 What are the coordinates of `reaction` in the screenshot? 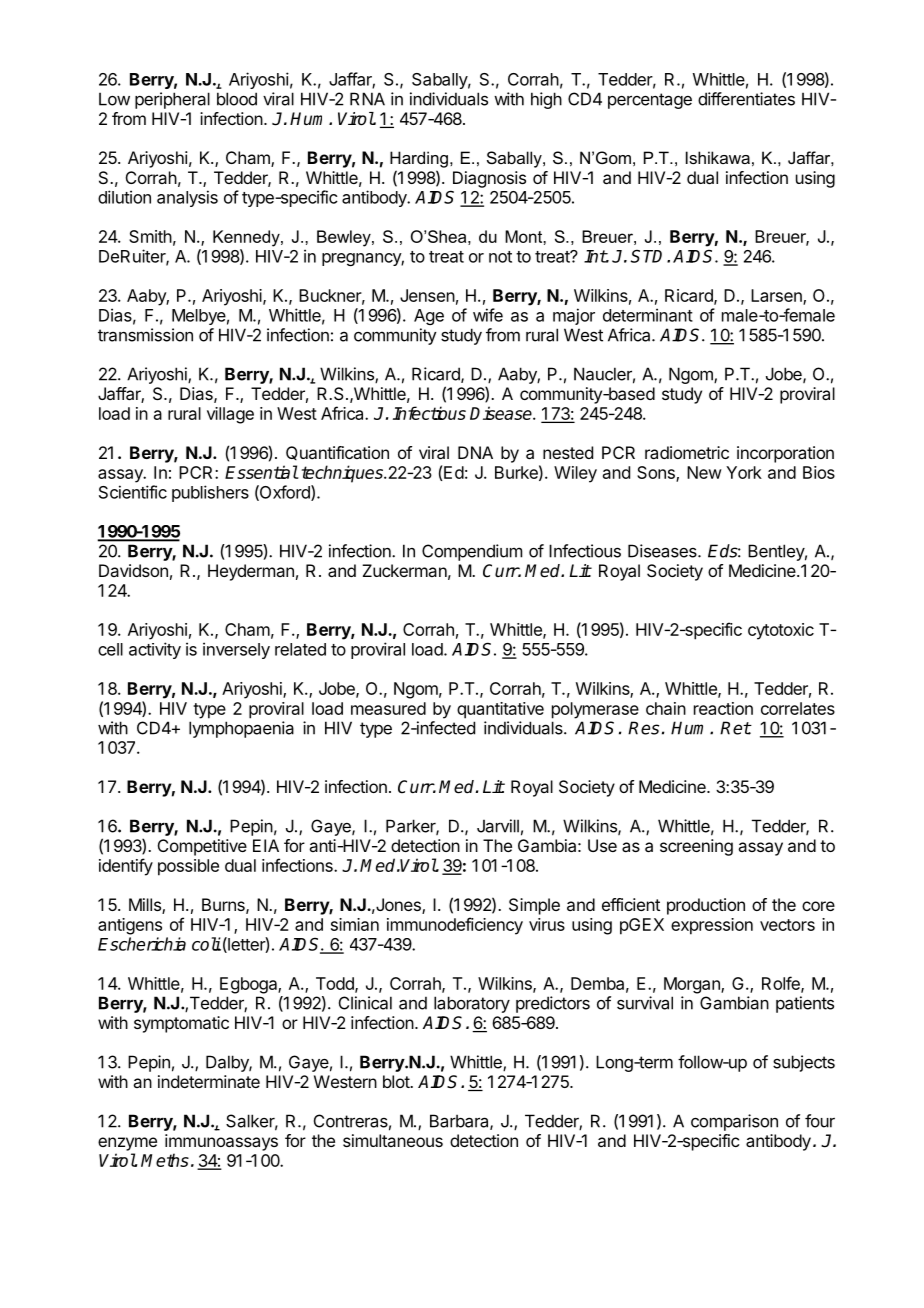 It's located at (723, 708).
